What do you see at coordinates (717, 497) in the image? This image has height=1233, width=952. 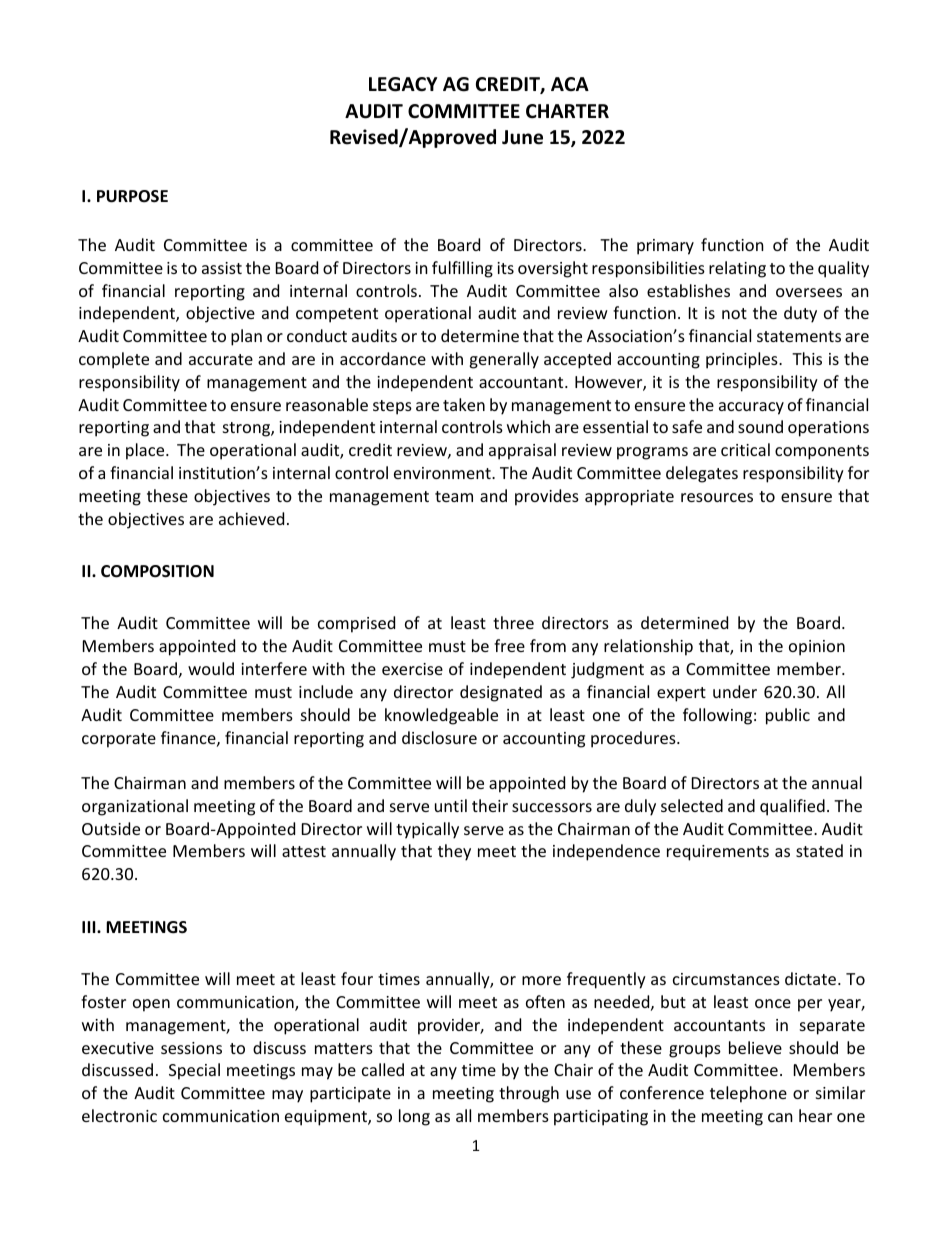 I see `resources` at bounding box center [717, 497].
